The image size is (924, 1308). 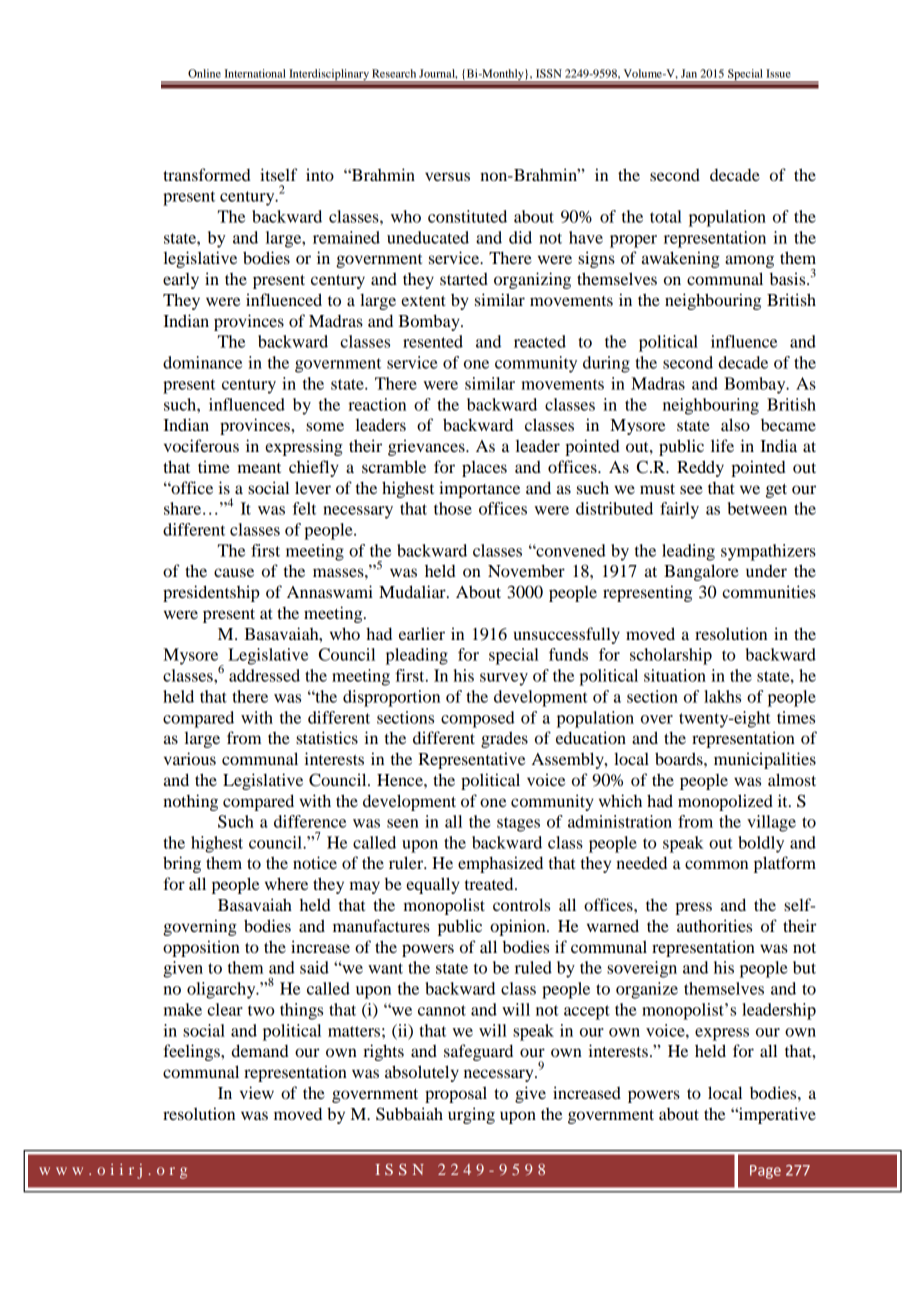 I want to click on where, so click(x=286, y=883).
